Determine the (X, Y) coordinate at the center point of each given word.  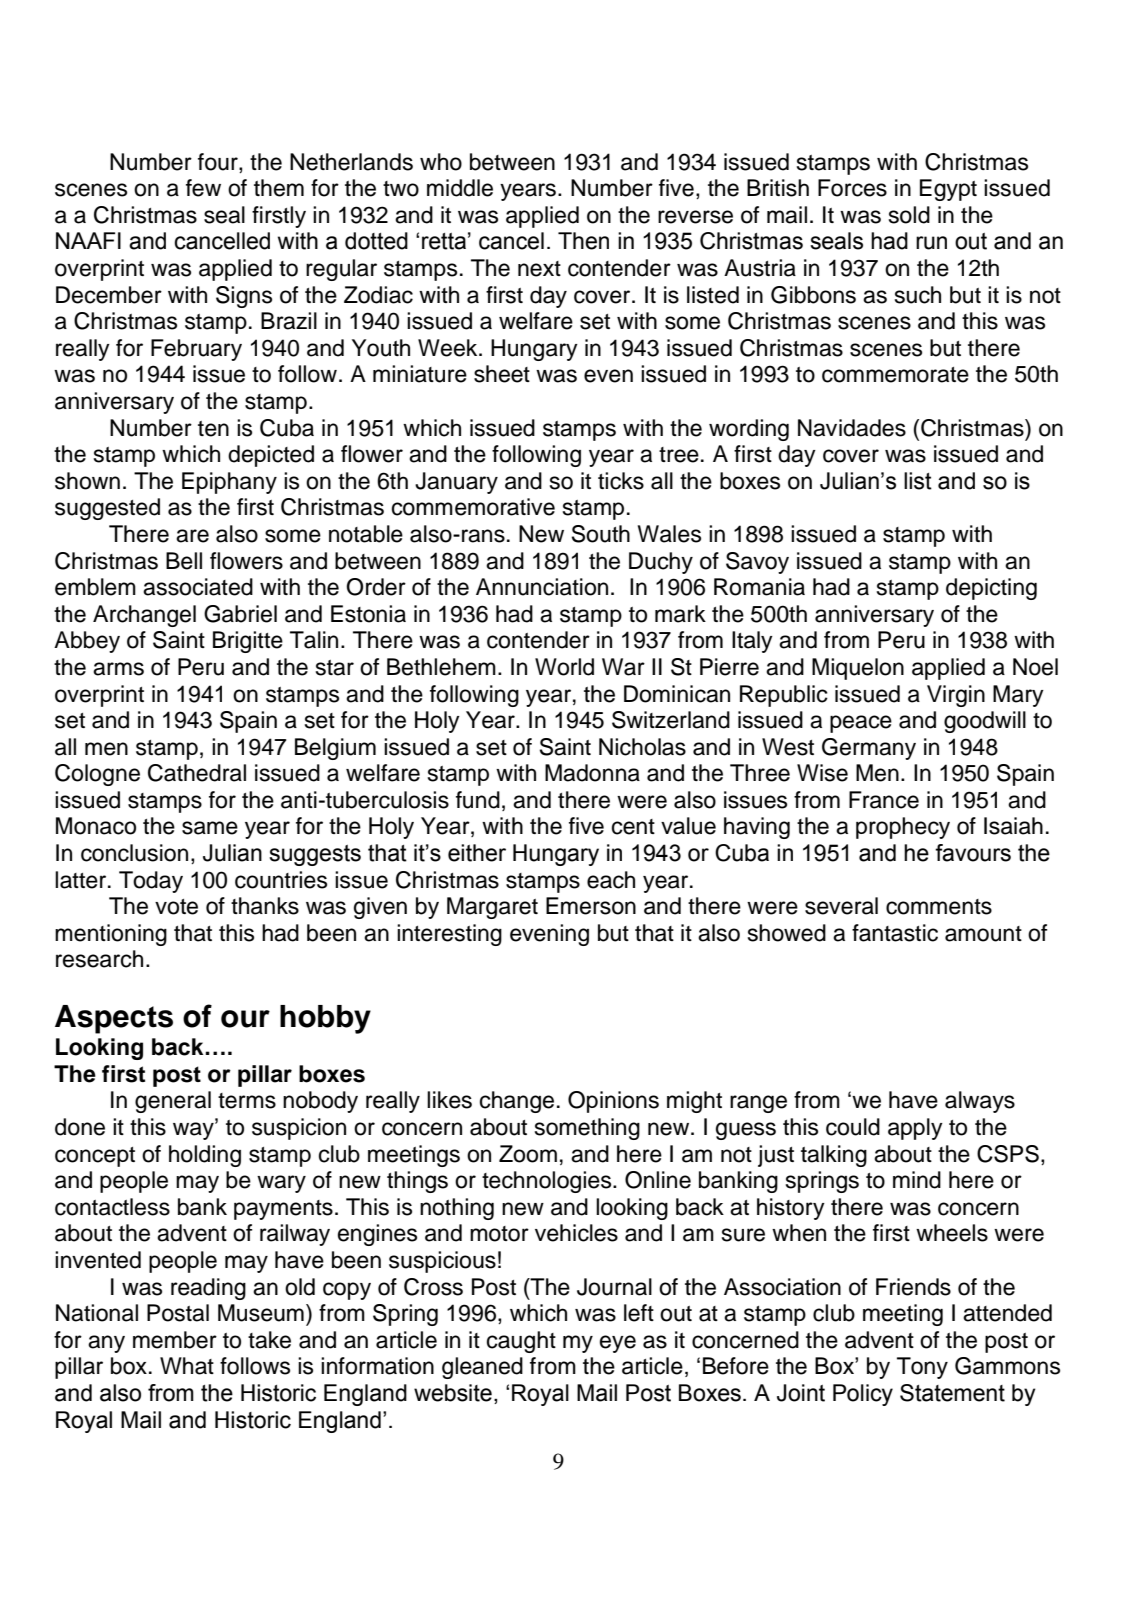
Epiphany (229, 483)
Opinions (613, 1102)
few (203, 188)
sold (909, 215)
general (173, 1102)
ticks (621, 481)
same (210, 828)
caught (521, 1342)
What (187, 1366)
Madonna (592, 773)
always (980, 1102)
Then (583, 241)
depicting (991, 589)
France (884, 800)
